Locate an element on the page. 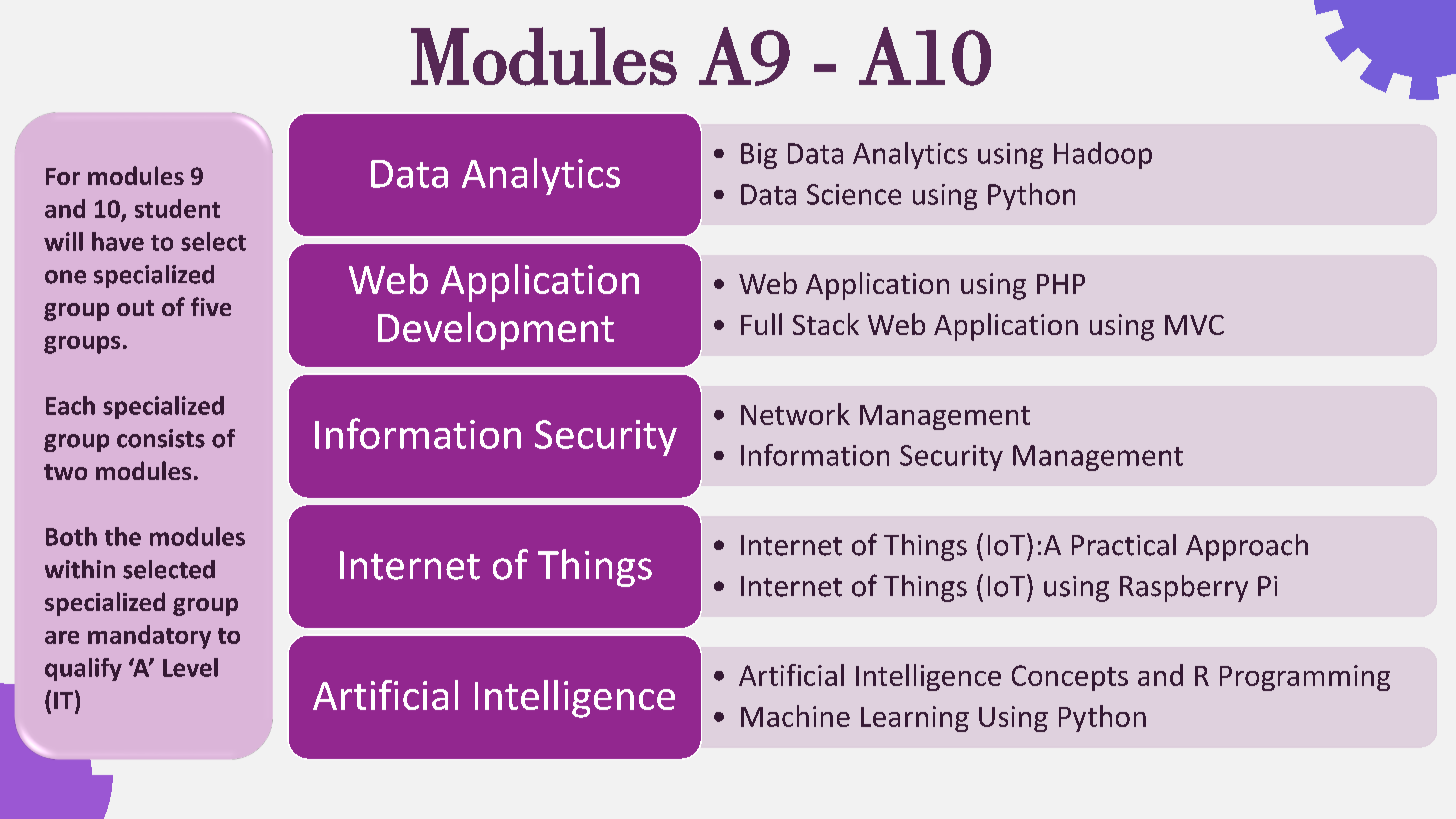  the is located at coordinates (123, 536).
